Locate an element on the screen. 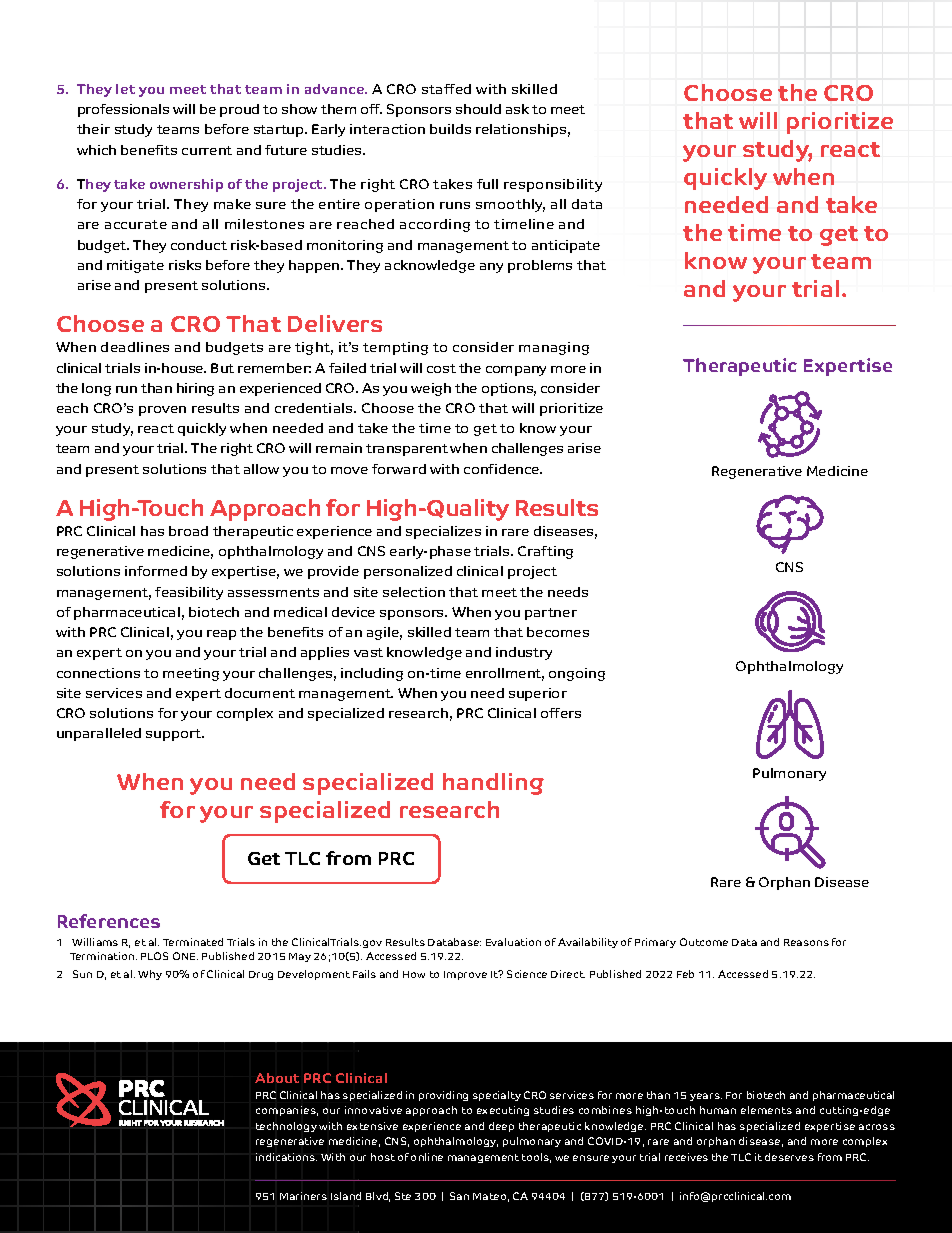 Image resolution: width=952 pixels, height=1233 pixels. Terminated is located at coordinates (193, 942).
